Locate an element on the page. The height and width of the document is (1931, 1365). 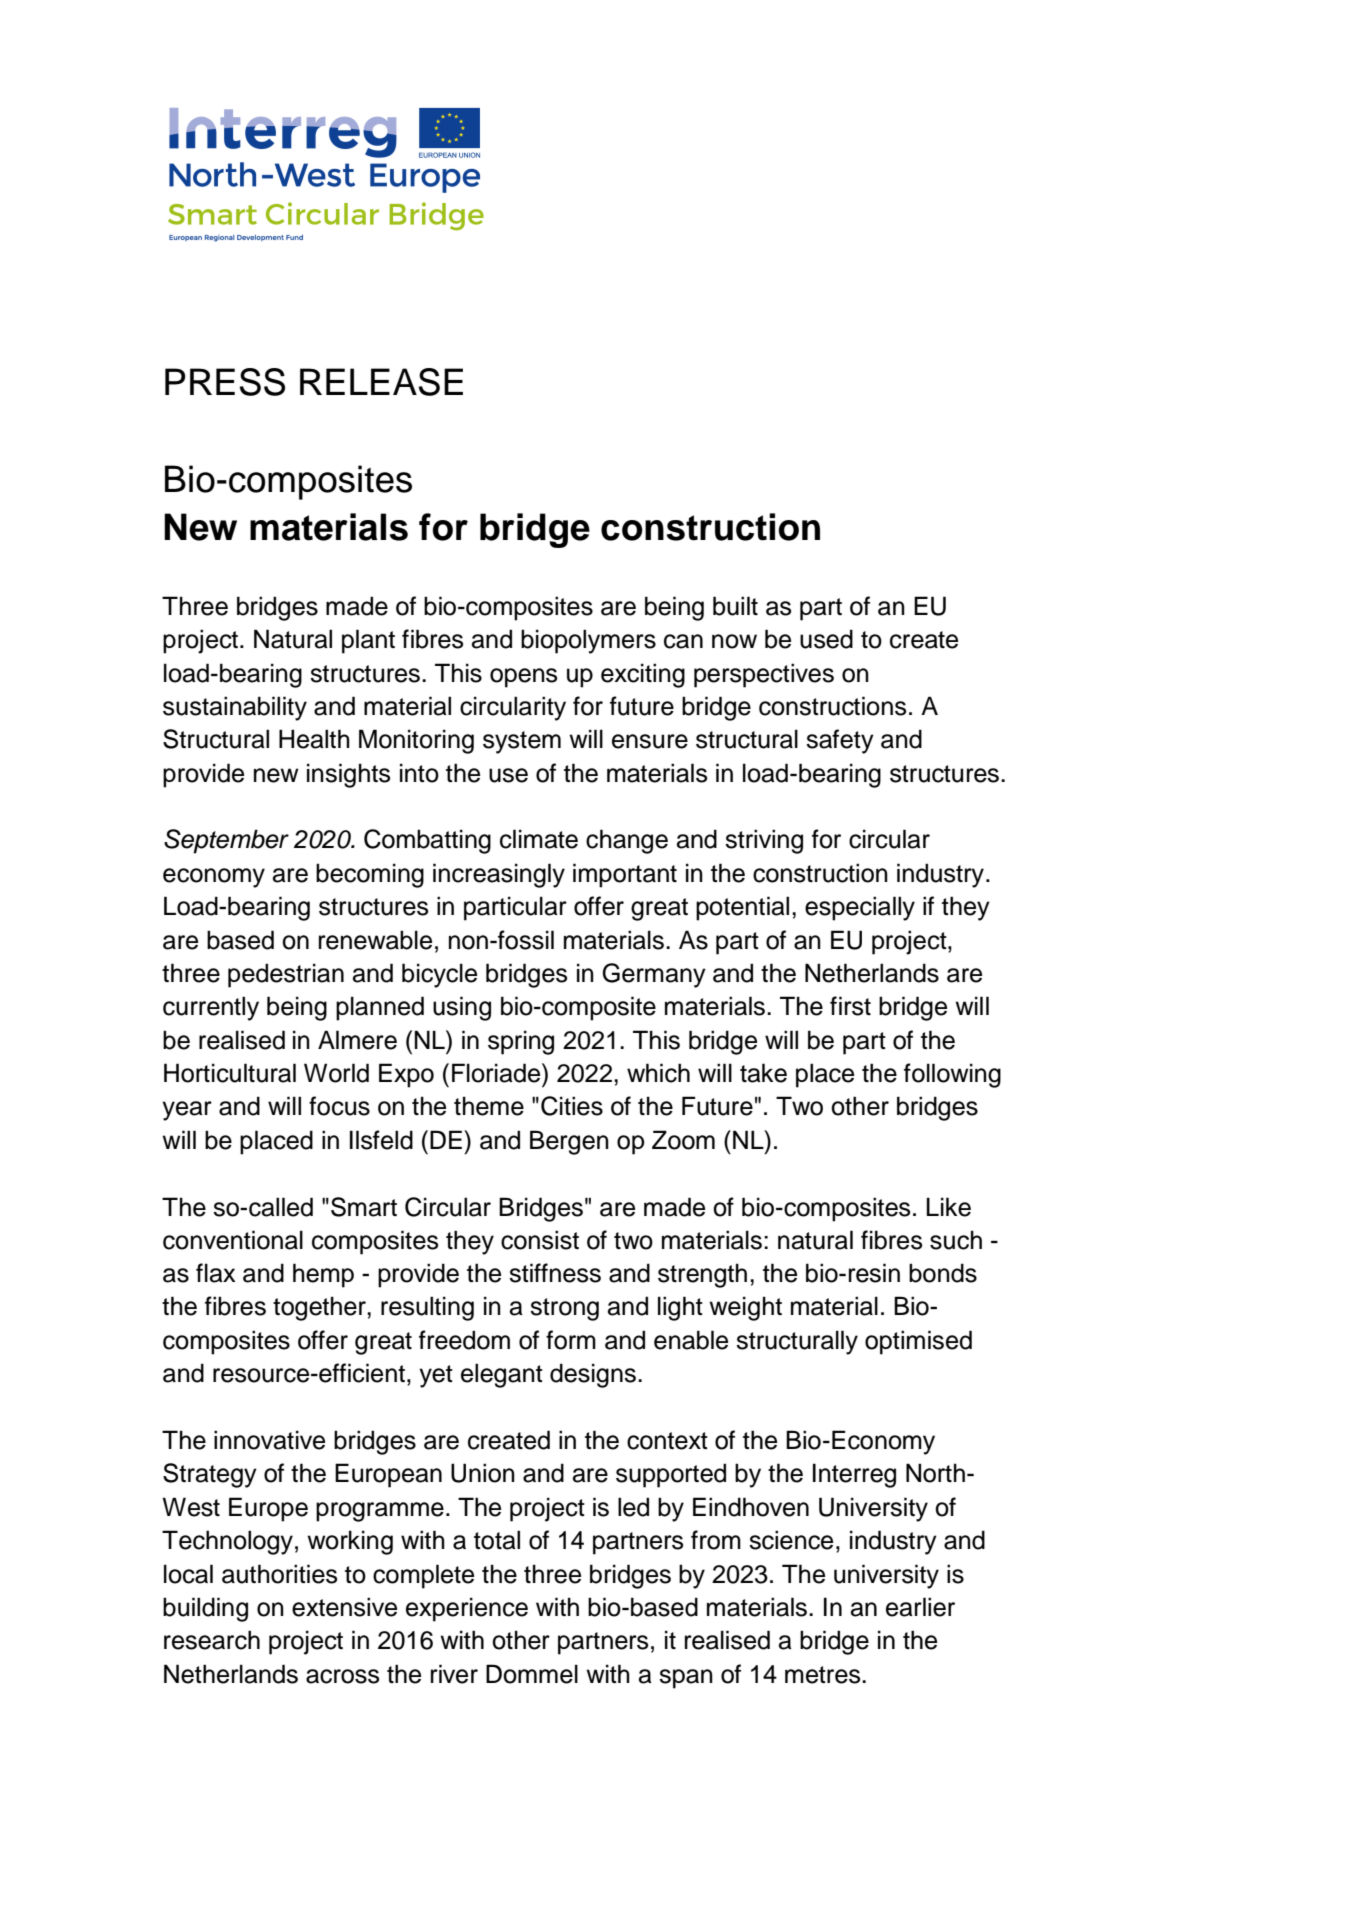
spring is located at coordinates (521, 1042).
